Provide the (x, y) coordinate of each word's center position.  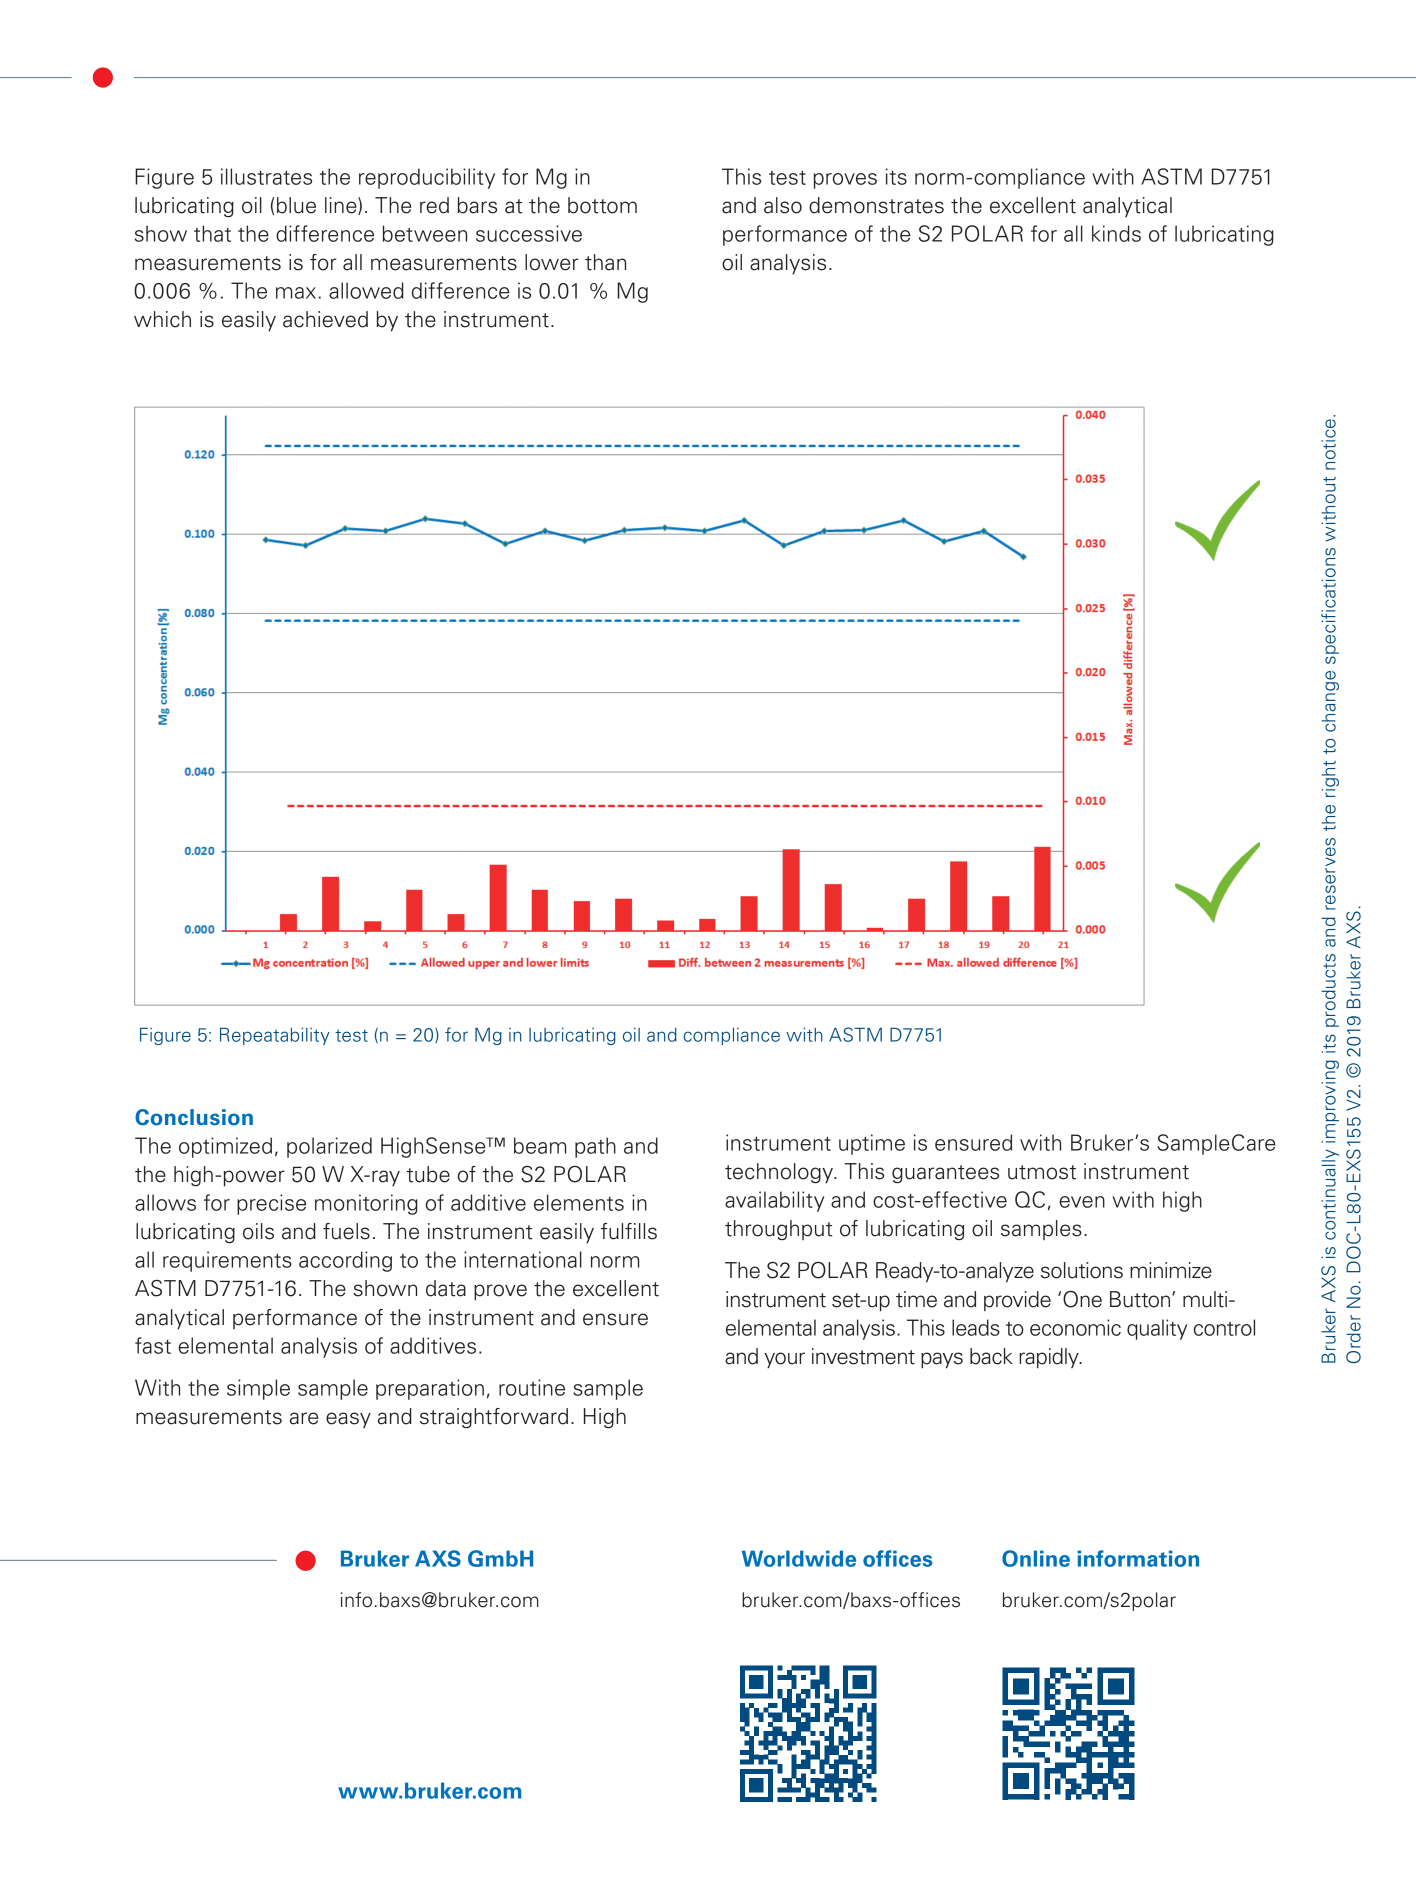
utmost (1042, 1172)
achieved (325, 319)
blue (296, 205)
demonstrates (876, 205)
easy (348, 1420)
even (1082, 1202)
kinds (1116, 233)
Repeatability (275, 1036)
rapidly (1050, 1358)
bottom (602, 205)
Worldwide (799, 1558)
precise (271, 1204)
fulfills (629, 1231)
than (605, 262)
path (595, 1147)
